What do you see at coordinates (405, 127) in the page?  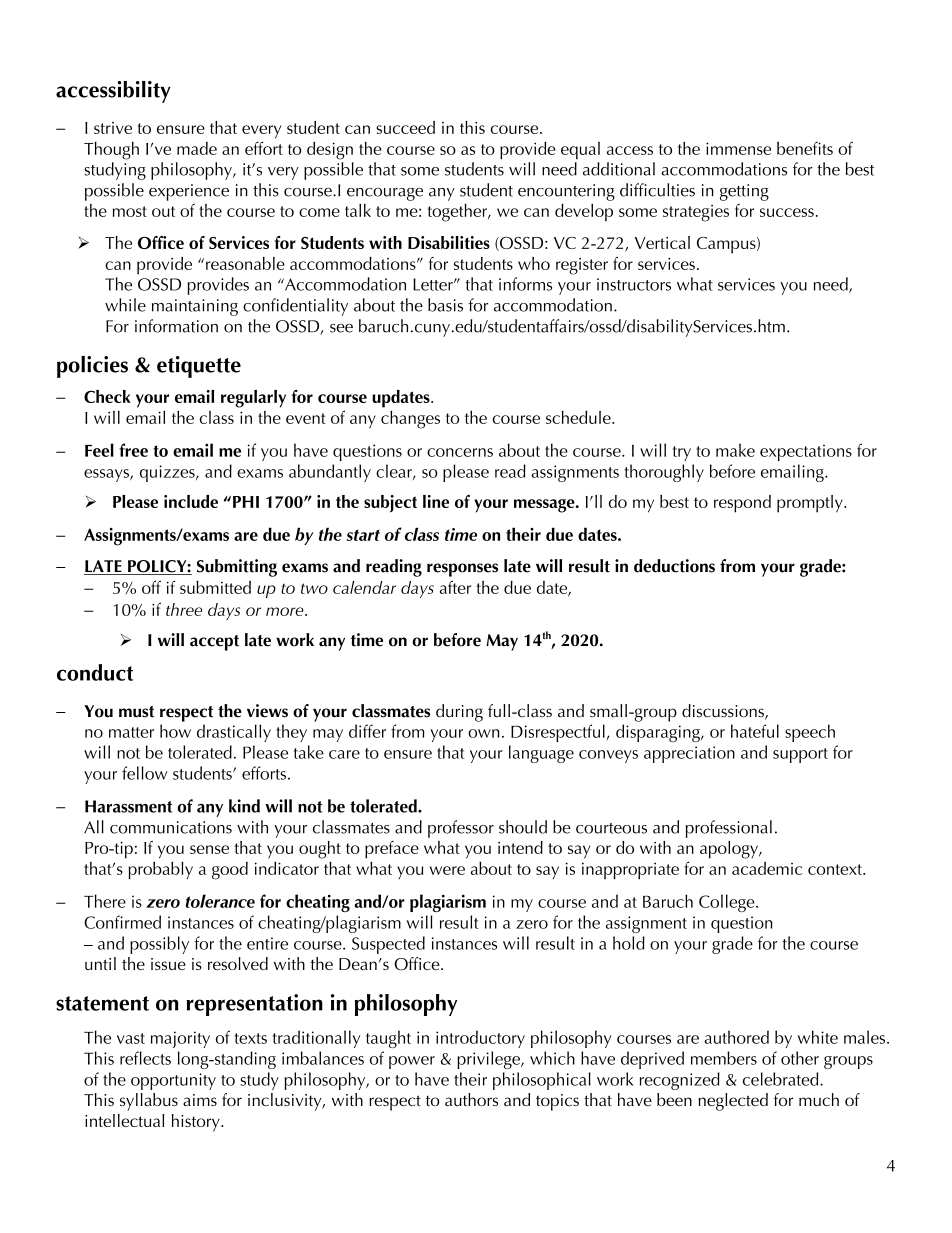 I see `succeed` at bounding box center [405, 127].
